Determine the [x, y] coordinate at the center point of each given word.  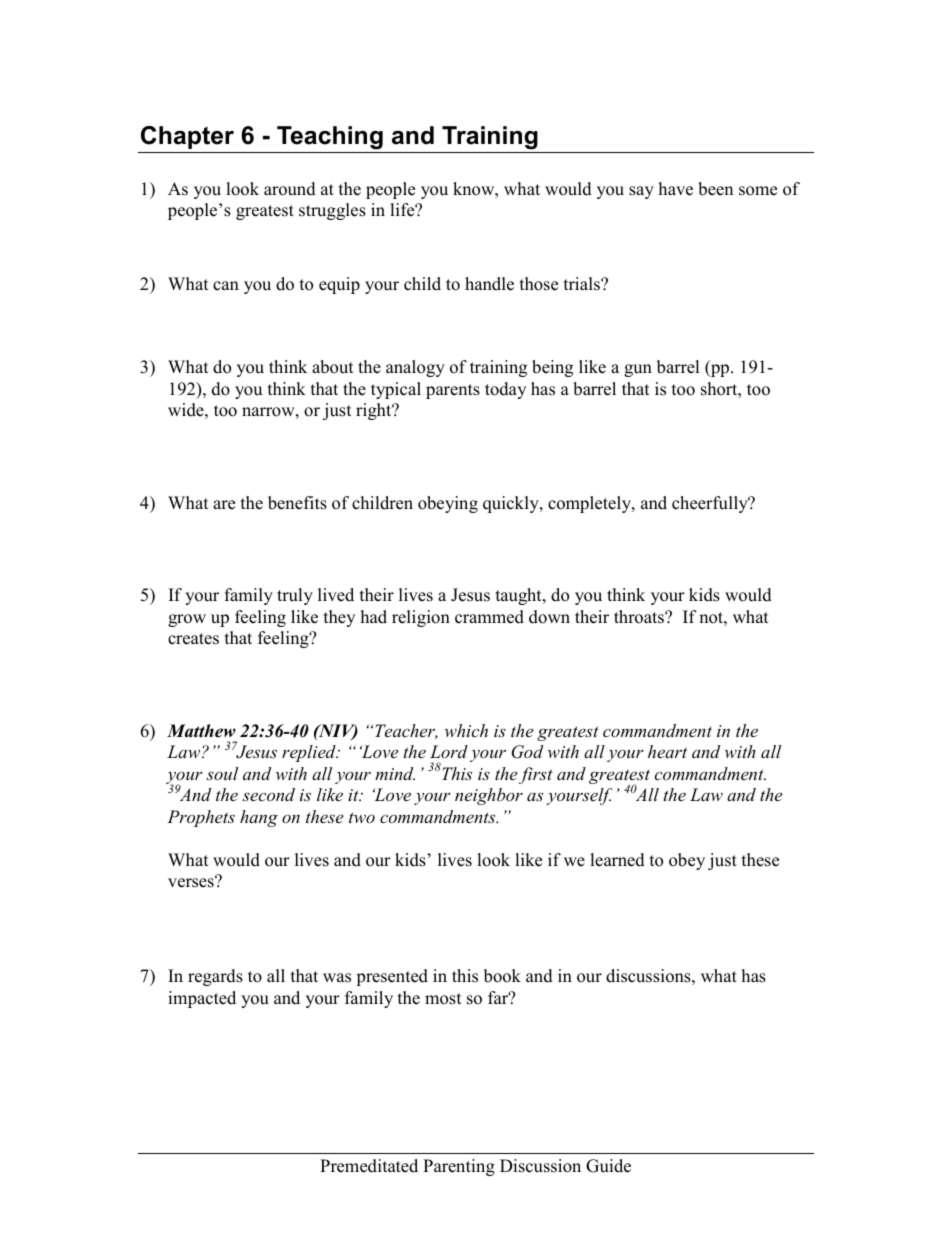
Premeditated [369, 1166]
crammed [489, 617]
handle [489, 284]
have [676, 189]
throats [640, 617]
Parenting [459, 1167]
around [290, 189]
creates [193, 639]
